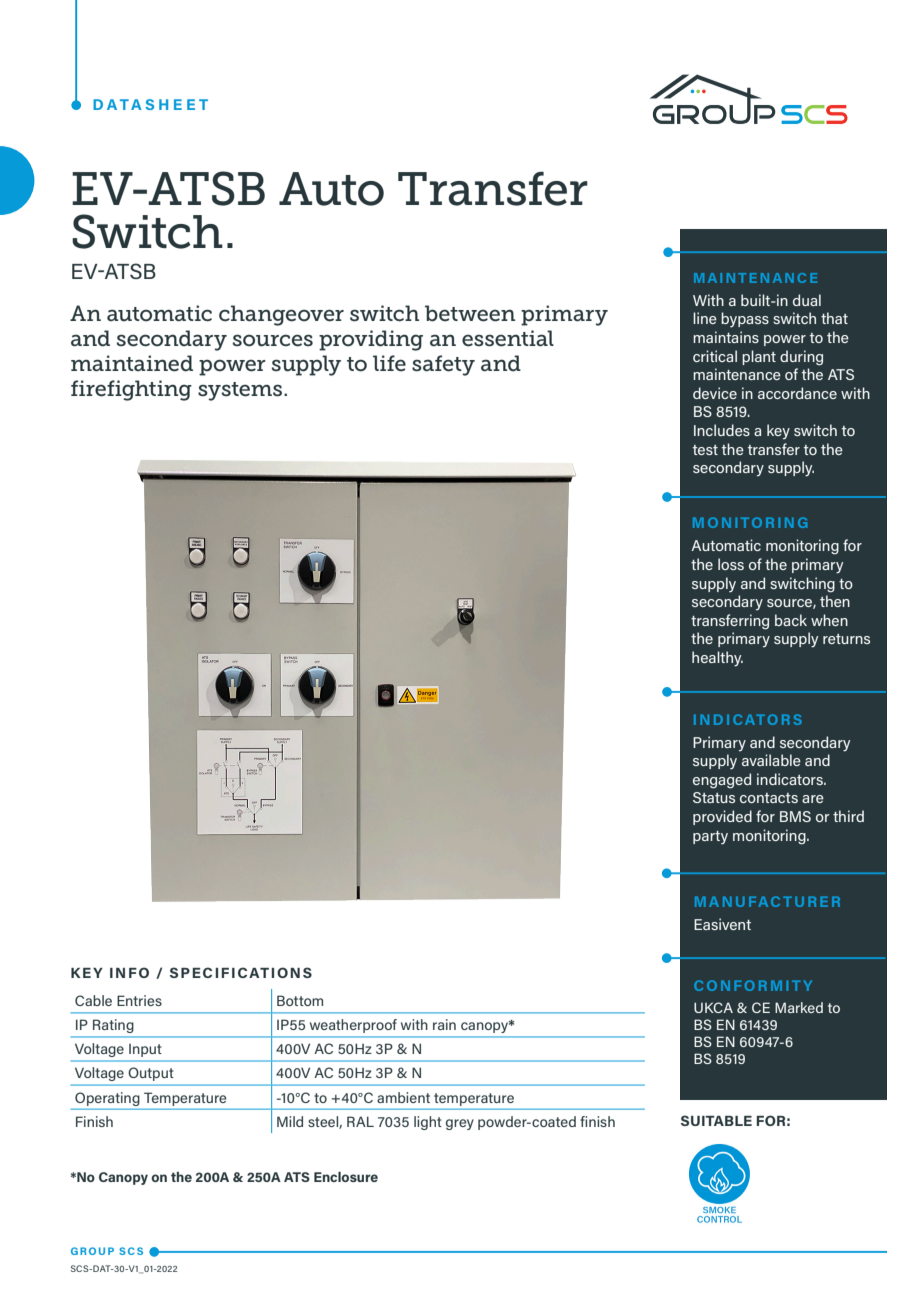 The height and width of the screenshot is (1308, 924). What do you see at coordinates (92, 1251) in the screenshot?
I see `GROUP` at bounding box center [92, 1251].
